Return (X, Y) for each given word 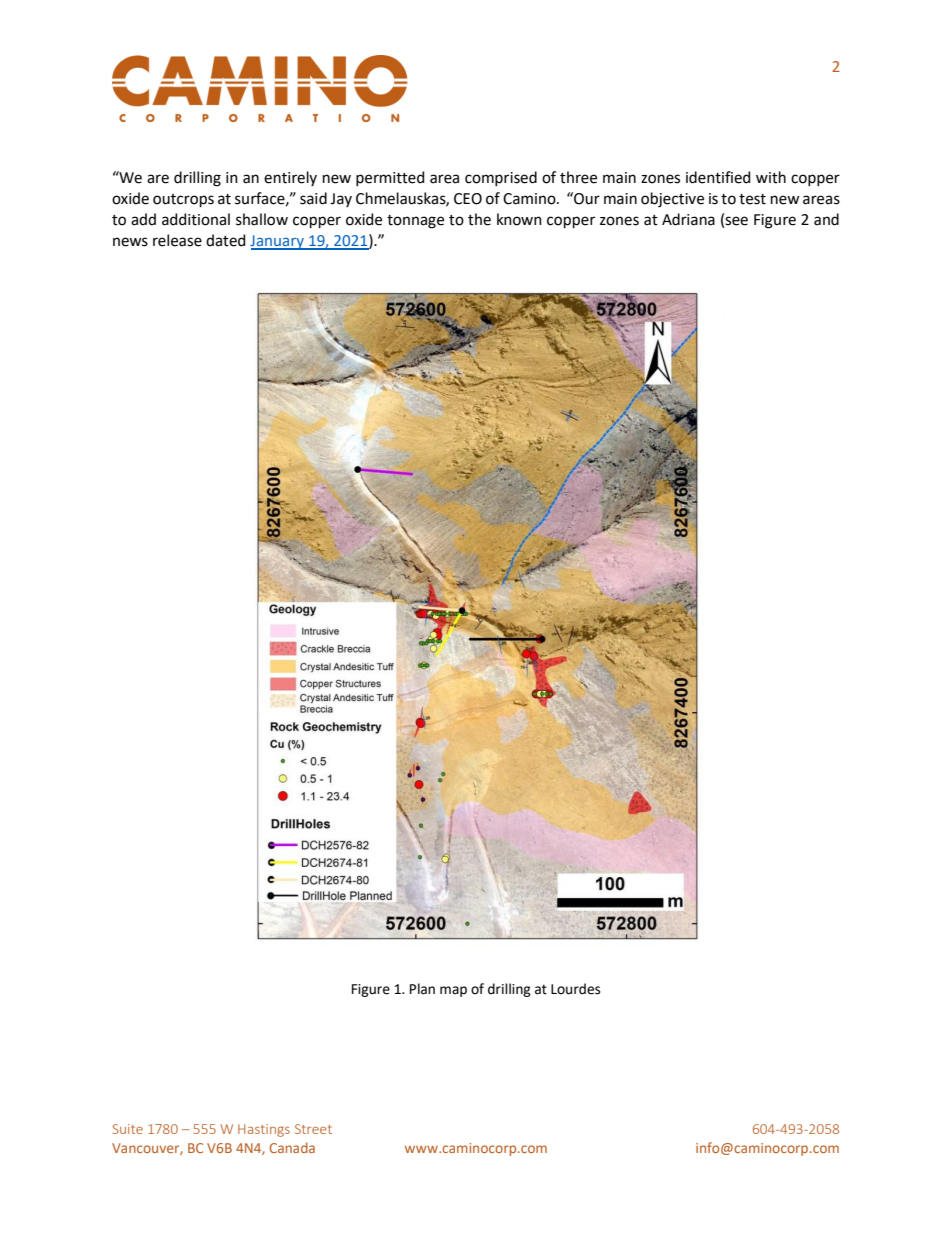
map (453, 991)
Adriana (688, 219)
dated (225, 240)
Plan (422, 989)
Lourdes (575, 989)
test (752, 199)
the (479, 219)
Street (313, 1129)
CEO (468, 199)
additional (196, 219)
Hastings (264, 1130)
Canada (292, 1147)
